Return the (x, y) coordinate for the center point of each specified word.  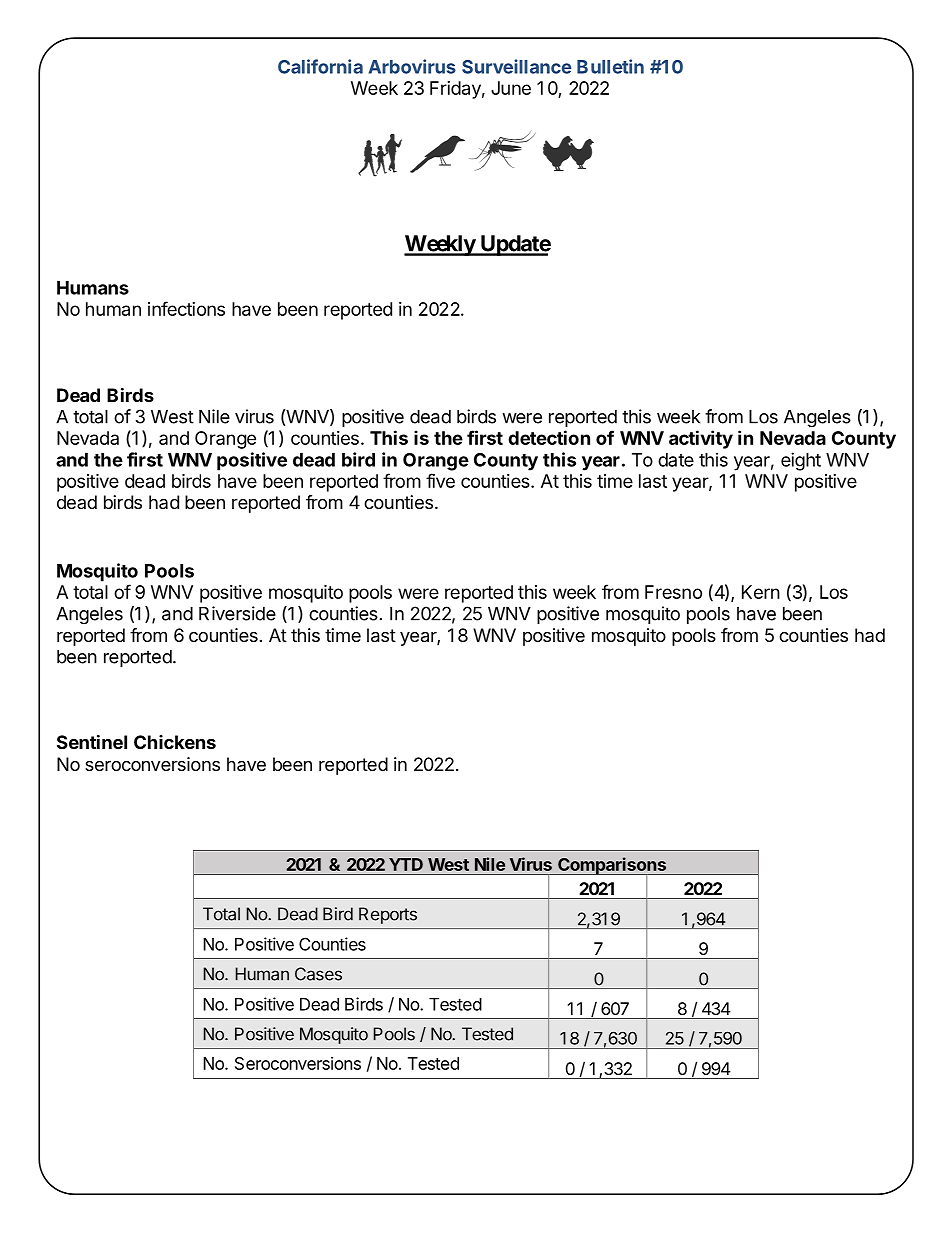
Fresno (673, 592)
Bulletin (610, 66)
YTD (406, 864)
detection (549, 437)
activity (701, 439)
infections (186, 308)
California (320, 66)
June (511, 88)
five (440, 480)
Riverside (237, 613)
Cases (318, 974)
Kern (761, 592)
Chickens (175, 742)
